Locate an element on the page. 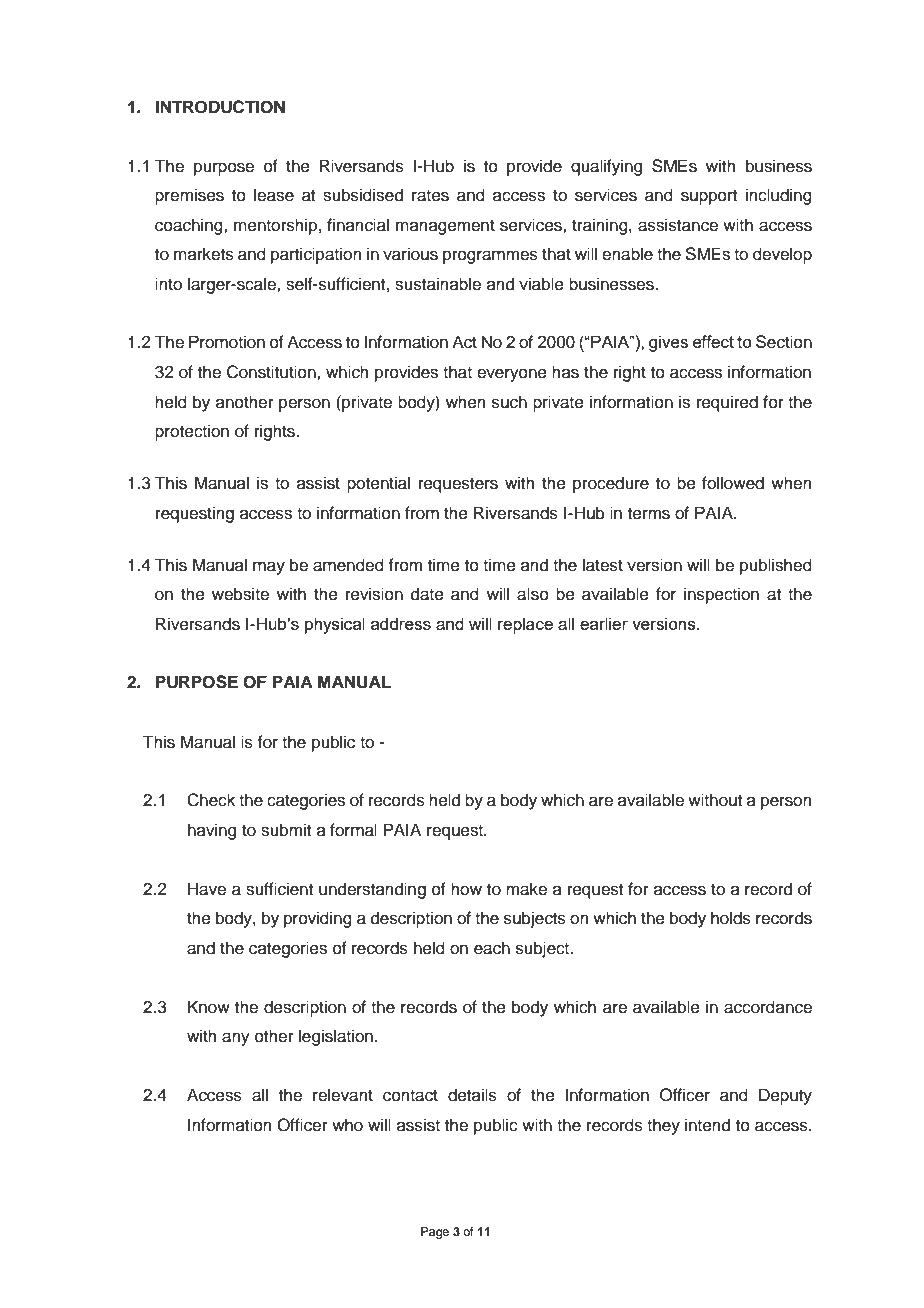 The image size is (924, 1308). followed is located at coordinates (733, 483).
